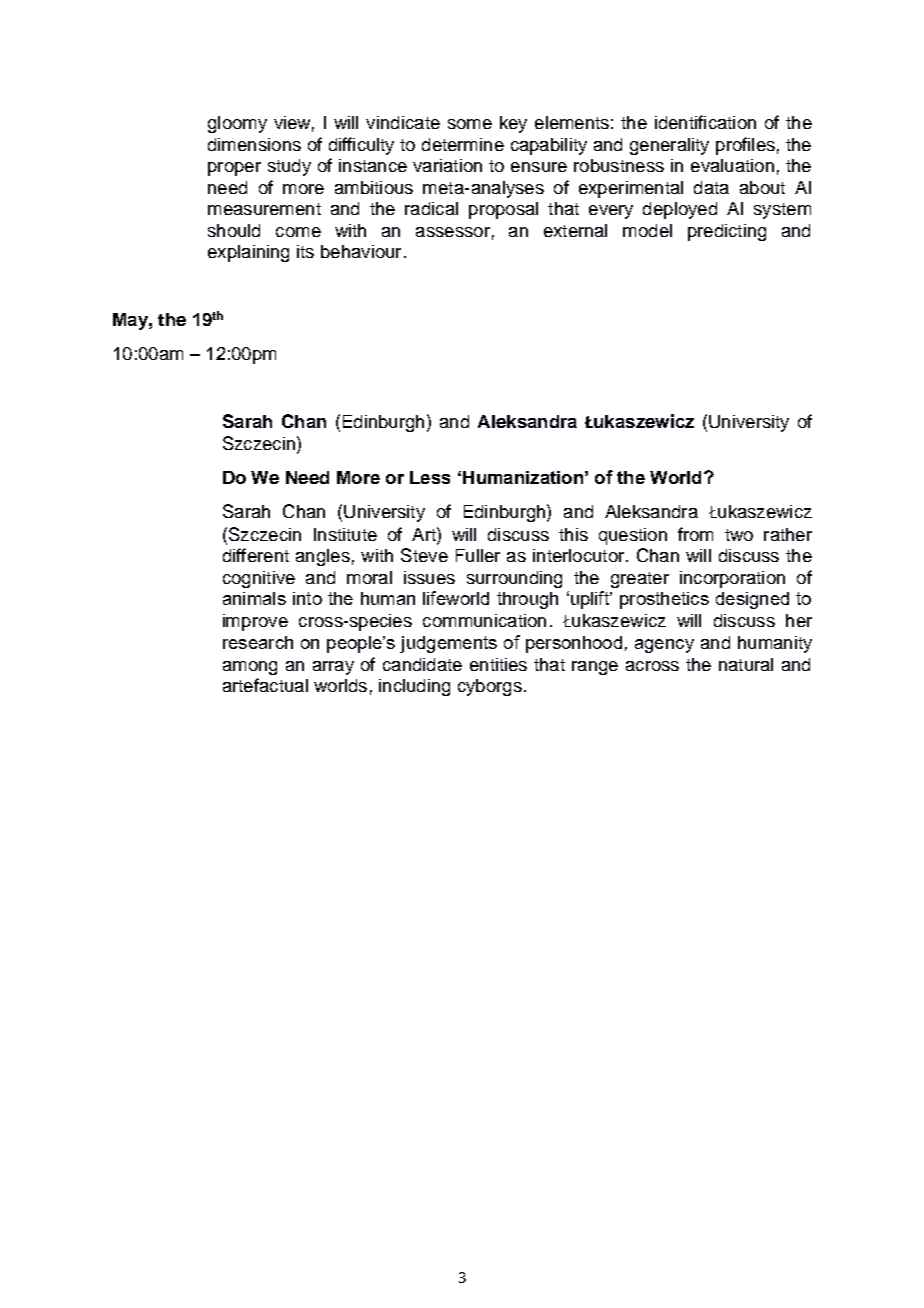 This screenshot has height=1308, width=924. Describe the element at coordinates (695, 534) in the screenshot. I see `from` at that location.
